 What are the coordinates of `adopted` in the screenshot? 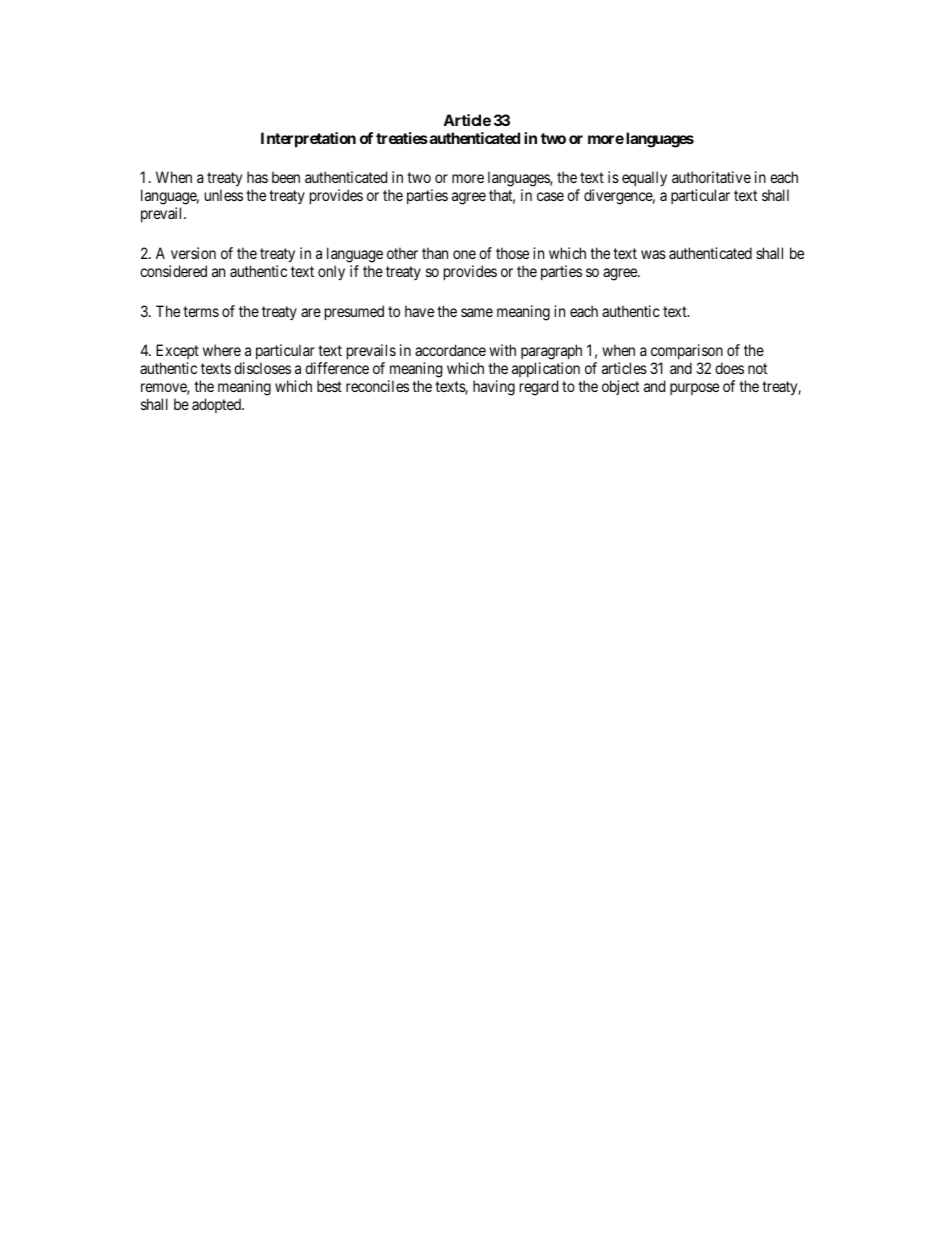 It's located at (217, 405).
